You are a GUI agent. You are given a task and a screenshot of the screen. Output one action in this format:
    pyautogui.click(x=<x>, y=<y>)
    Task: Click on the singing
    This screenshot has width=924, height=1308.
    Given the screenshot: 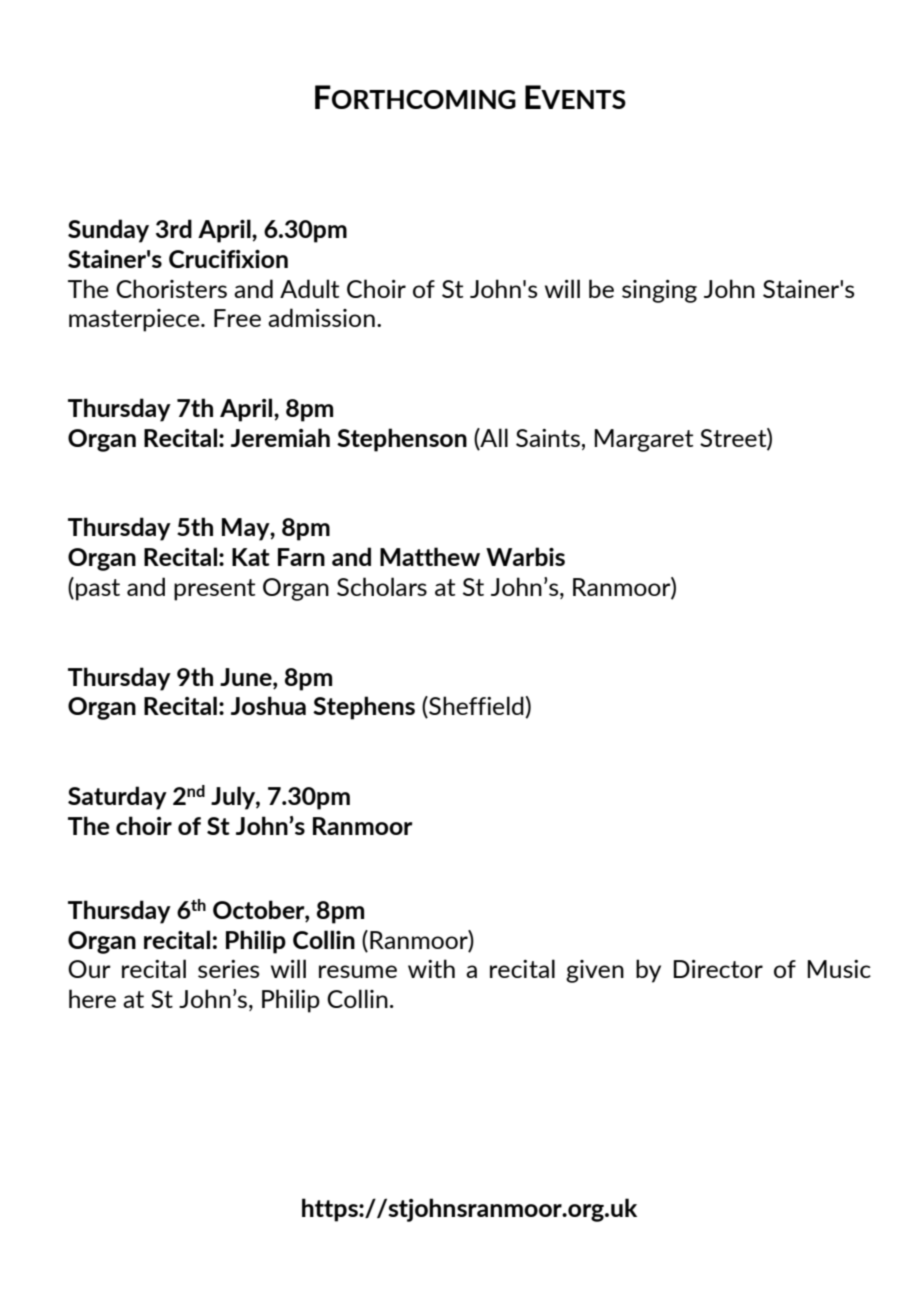 What is the action you would take?
    pyautogui.click(x=659, y=291)
